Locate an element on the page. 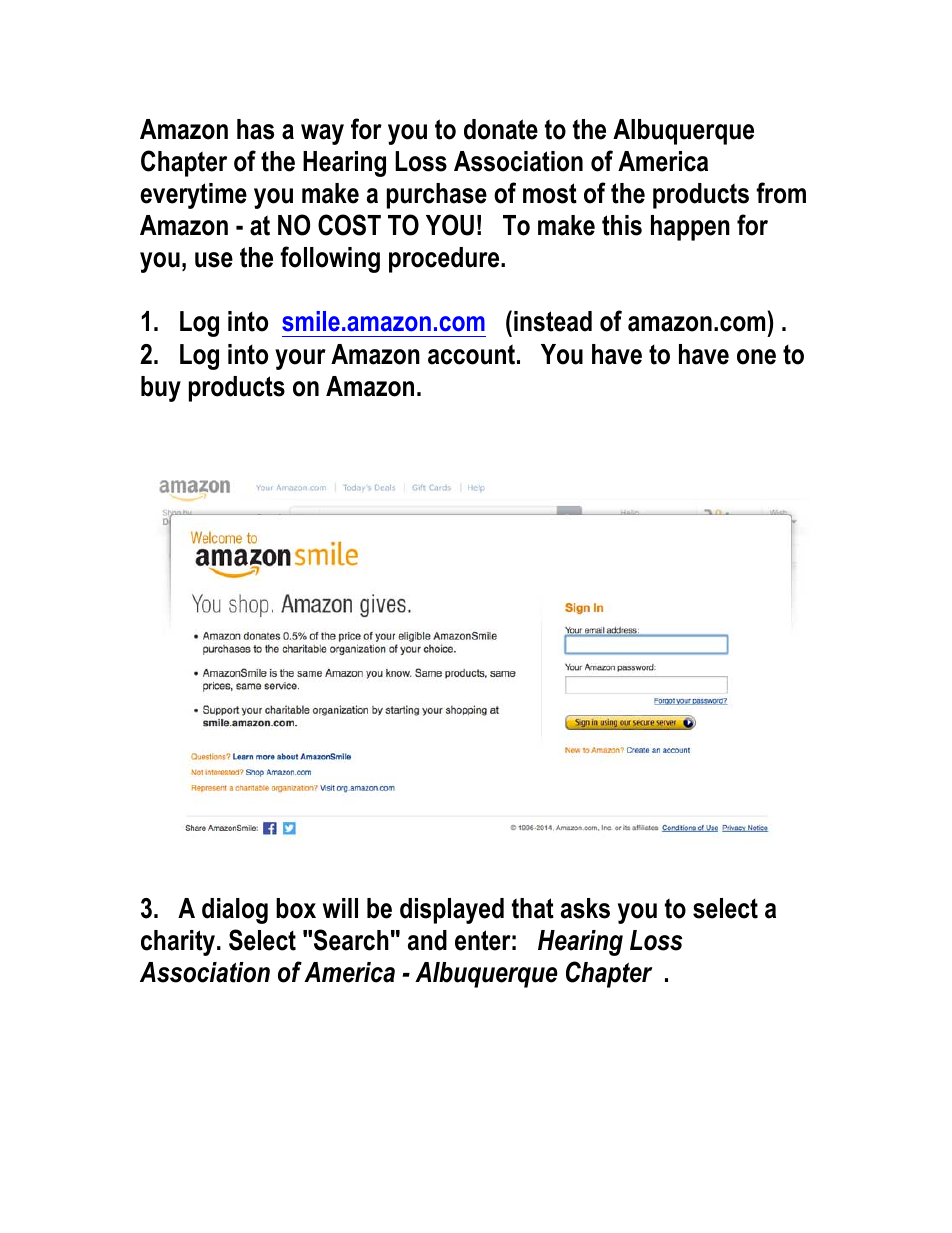 This document has height=1233, width=952. asks is located at coordinates (585, 908).
